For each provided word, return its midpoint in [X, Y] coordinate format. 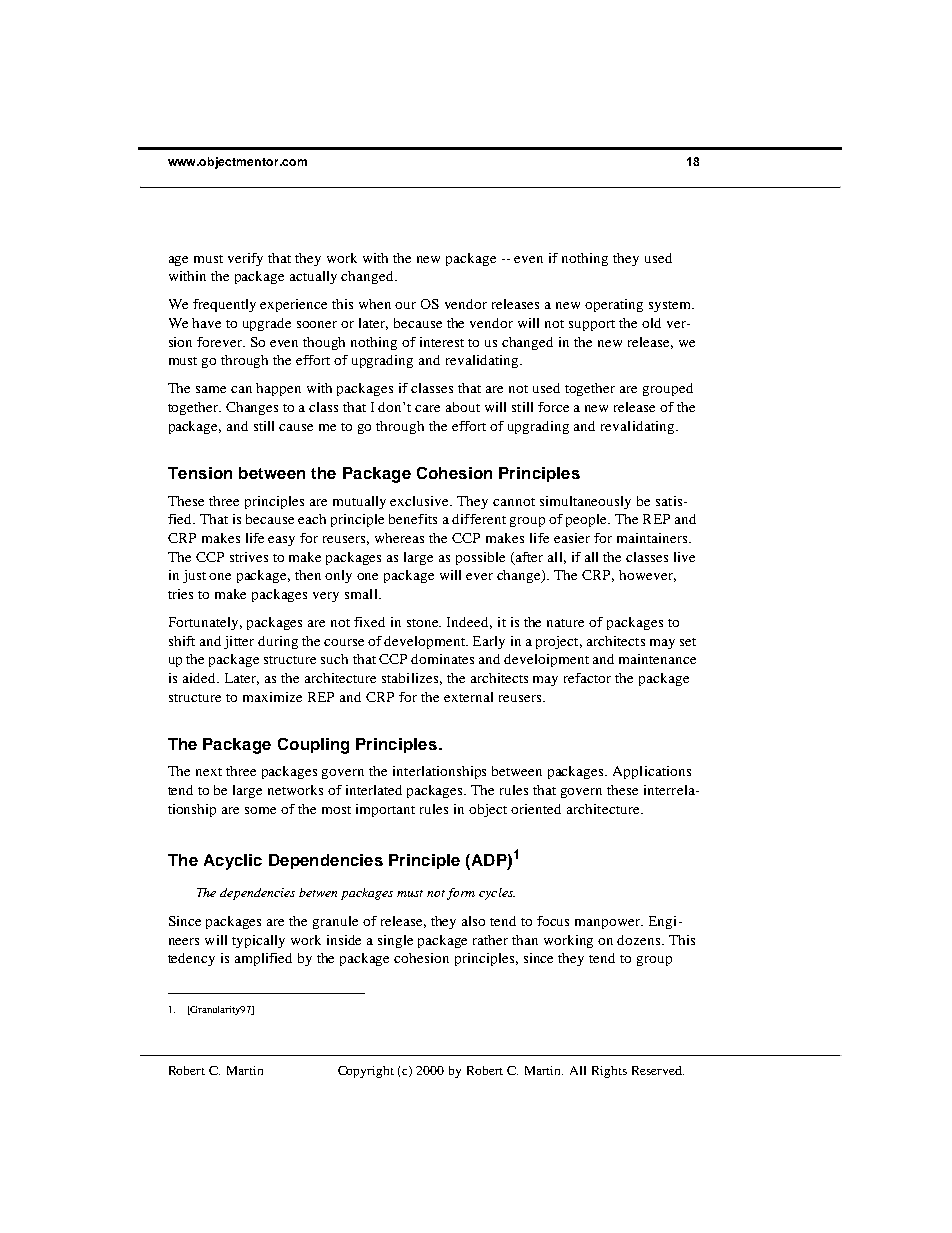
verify [245, 259]
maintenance [657, 659]
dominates [442, 659]
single [395, 941]
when [375, 304]
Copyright [366, 1072]
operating [614, 305]
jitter [239, 642]
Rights [609, 1072]
